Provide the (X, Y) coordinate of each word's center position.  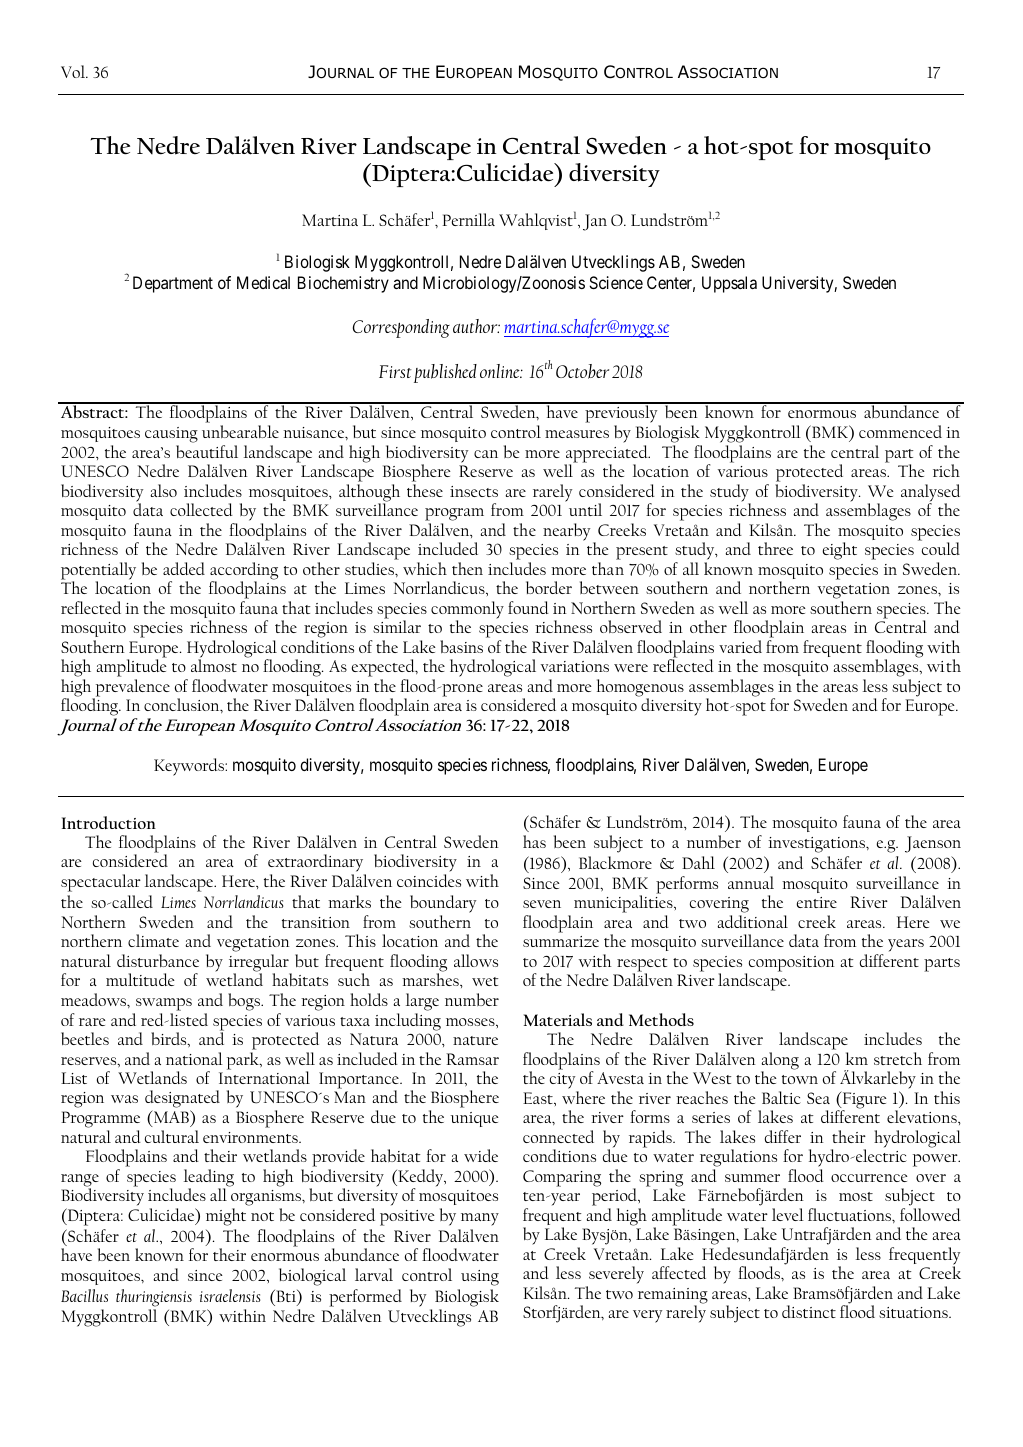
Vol (74, 71)
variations (575, 666)
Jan (595, 222)
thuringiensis (154, 1298)
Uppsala (729, 284)
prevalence (131, 689)
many (480, 1219)
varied (740, 646)
